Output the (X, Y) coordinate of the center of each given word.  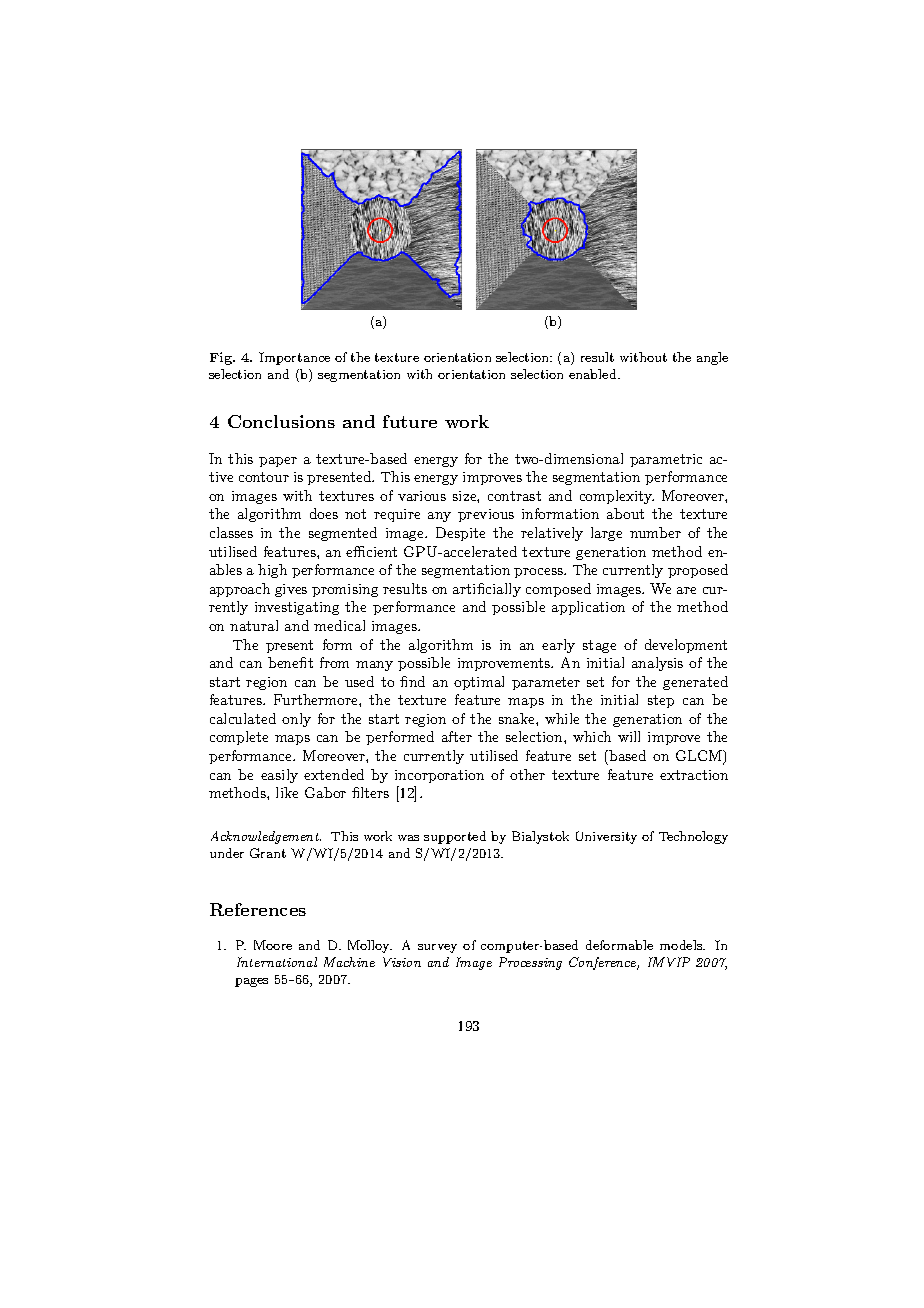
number (655, 532)
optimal (479, 683)
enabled (594, 374)
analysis (657, 664)
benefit (290, 662)
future (410, 421)
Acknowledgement (266, 837)
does (324, 513)
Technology (693, 837)
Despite (460, 534)
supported (455, 837)
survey (437, 948)
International (277, 962)
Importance (294, 358)
